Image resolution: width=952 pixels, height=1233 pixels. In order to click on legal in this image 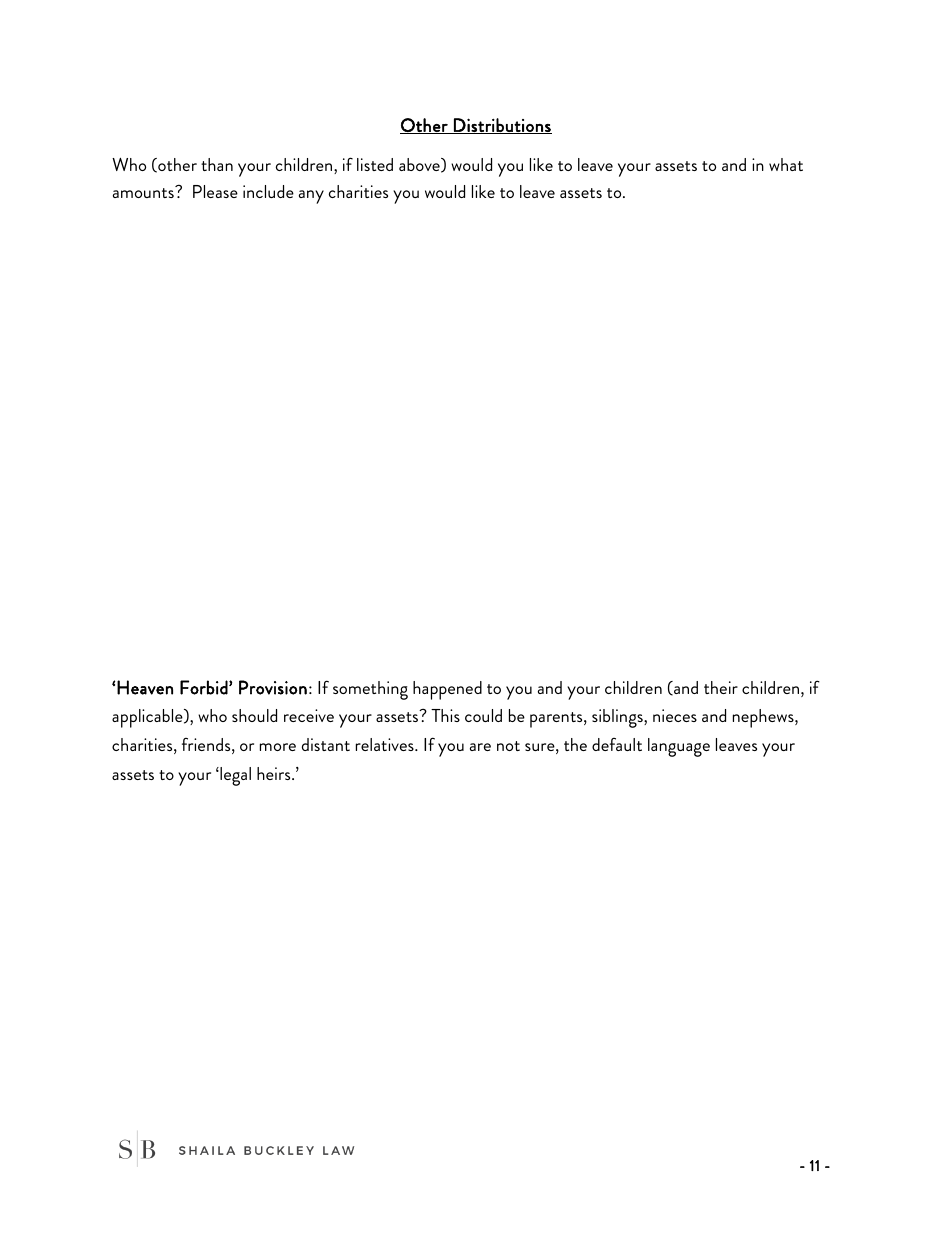, I will do `click(234, 776)`.
